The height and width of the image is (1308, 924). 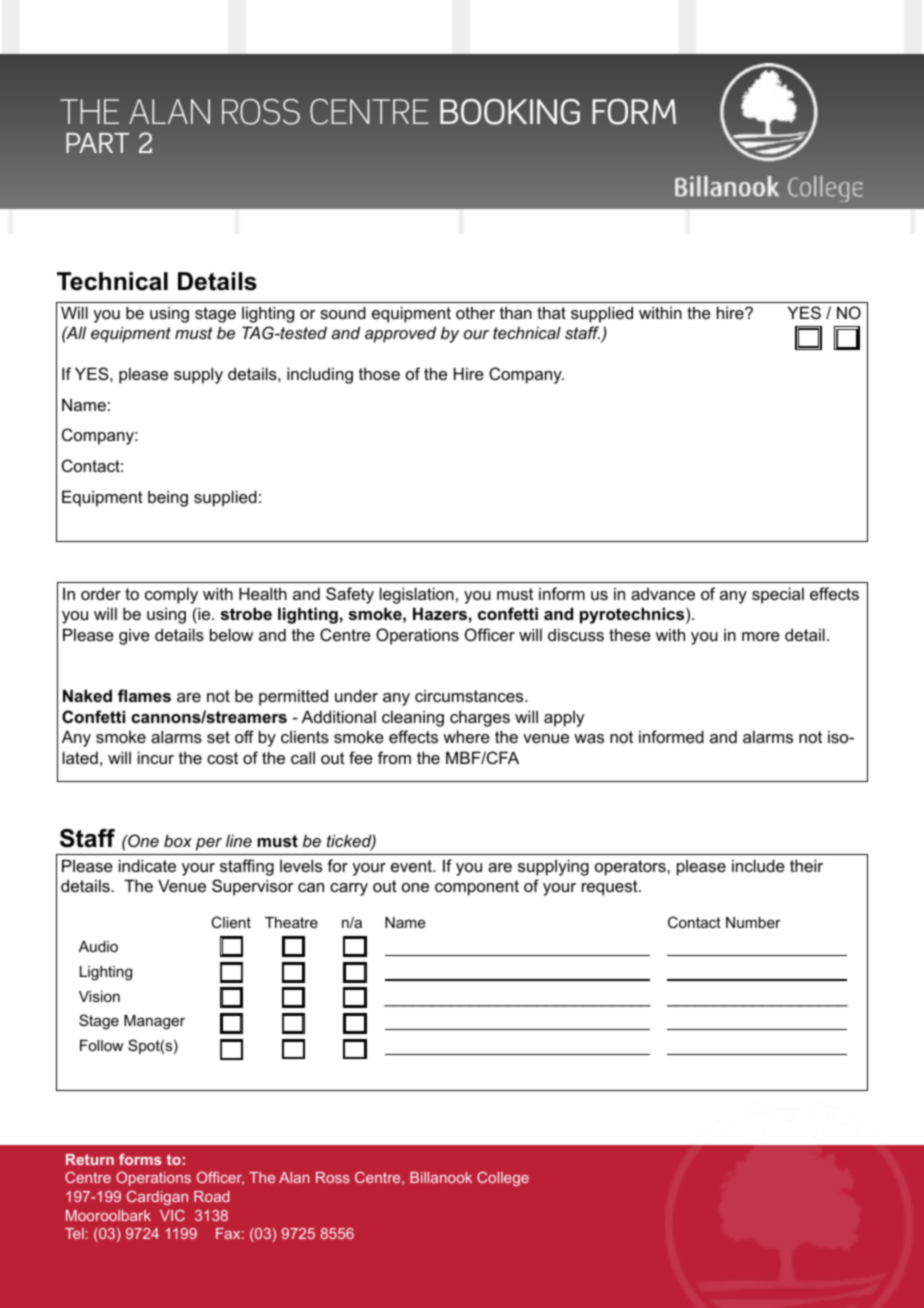 What do you see at coordinates (172, 1215) in the image?
I see `VIC` at bounding box center [172, 1215].
